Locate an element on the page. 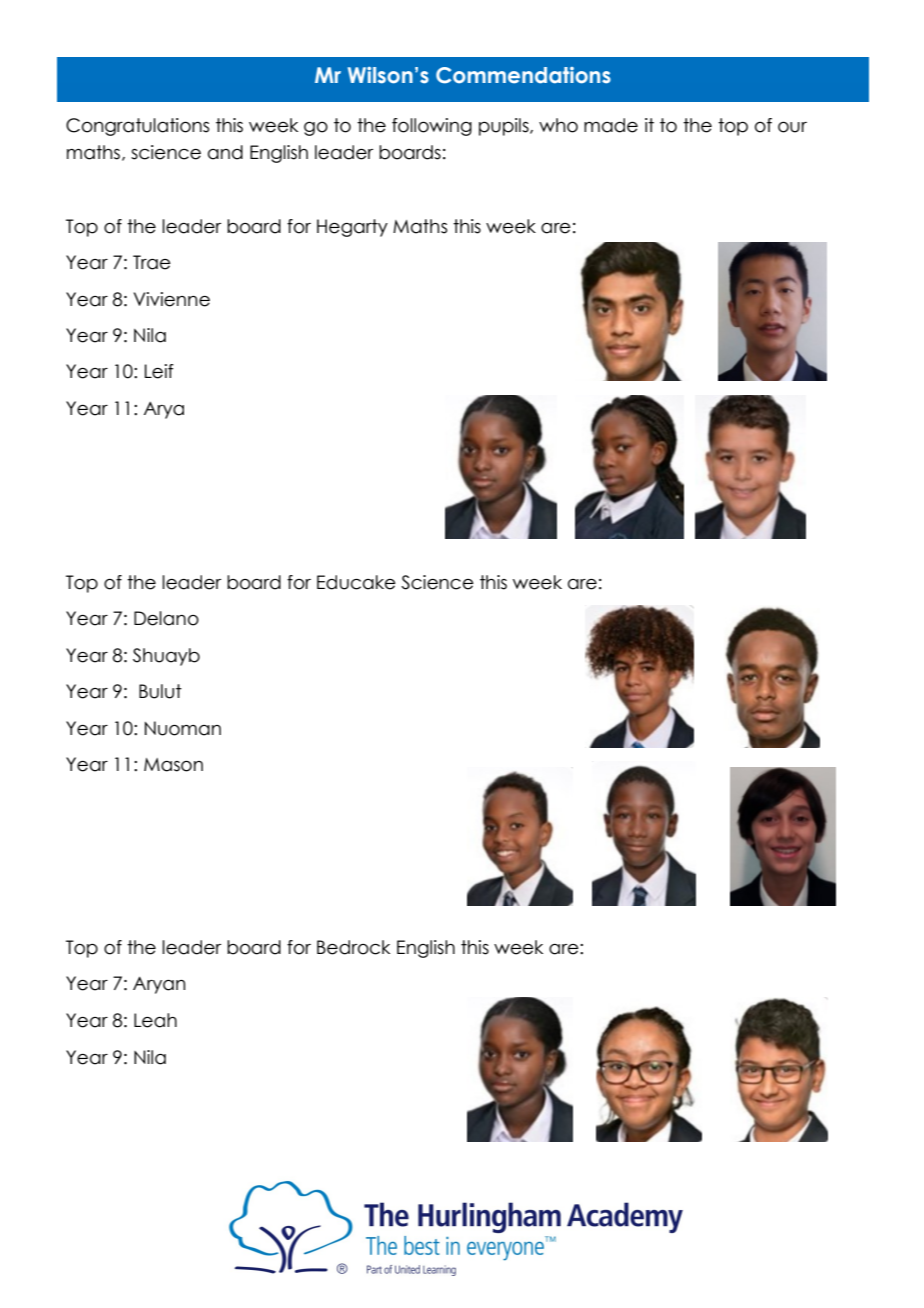 The height and width of the image is (1308, 924). and is located at coordinates (225, 152).
